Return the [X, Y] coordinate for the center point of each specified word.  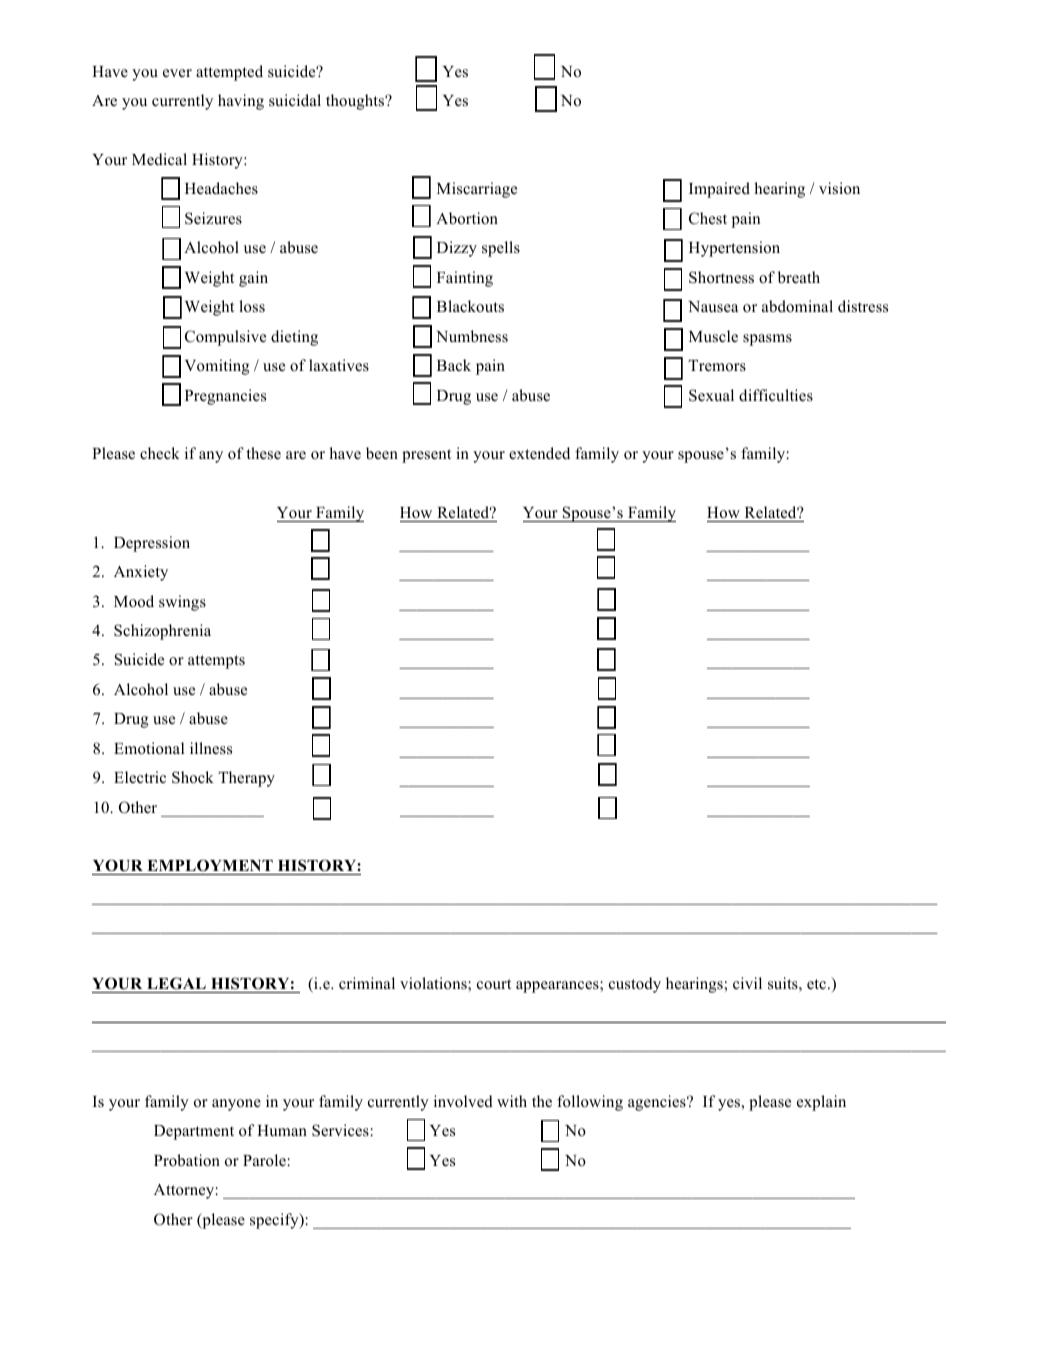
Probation [187, 1160]
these [263, 453]
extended [539, 453]
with [512, 1101]
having [241, 102]
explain [821, 1103]
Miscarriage [477, 190]
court [494, 984]
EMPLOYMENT [210, 867]
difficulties [776, 395]
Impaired [719, 190]
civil [747, 983]
